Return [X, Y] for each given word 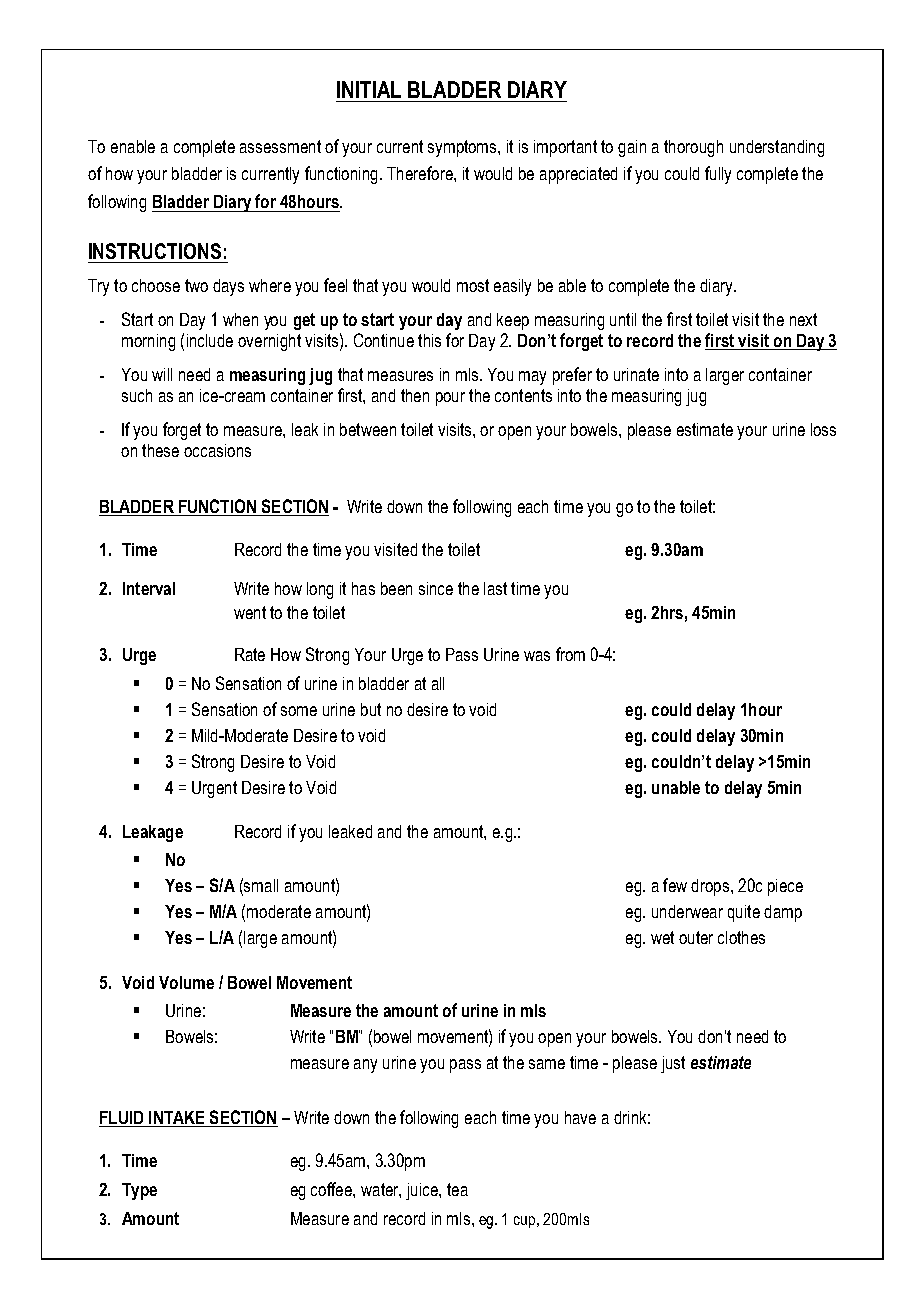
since [436, 588]
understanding [777, 148]
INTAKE [177, 1119]
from [570, 654]
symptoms [463, 148]
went [250, 612]
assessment [280, 146]
